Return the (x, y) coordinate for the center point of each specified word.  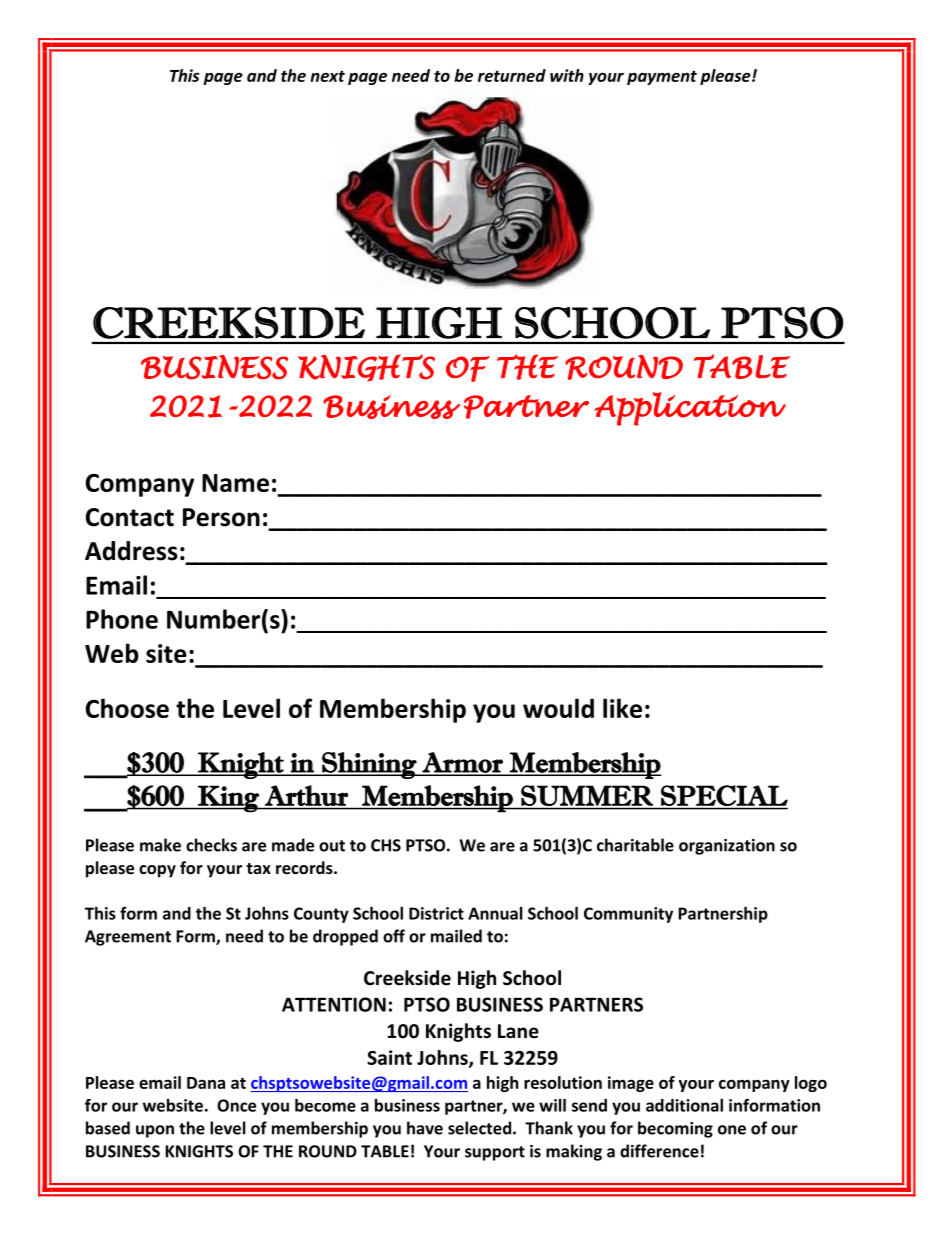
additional (684, 1105)
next (327, 76)
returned (512, 75)
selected (479, 1128)
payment (662, 78)
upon (155, 1131)
